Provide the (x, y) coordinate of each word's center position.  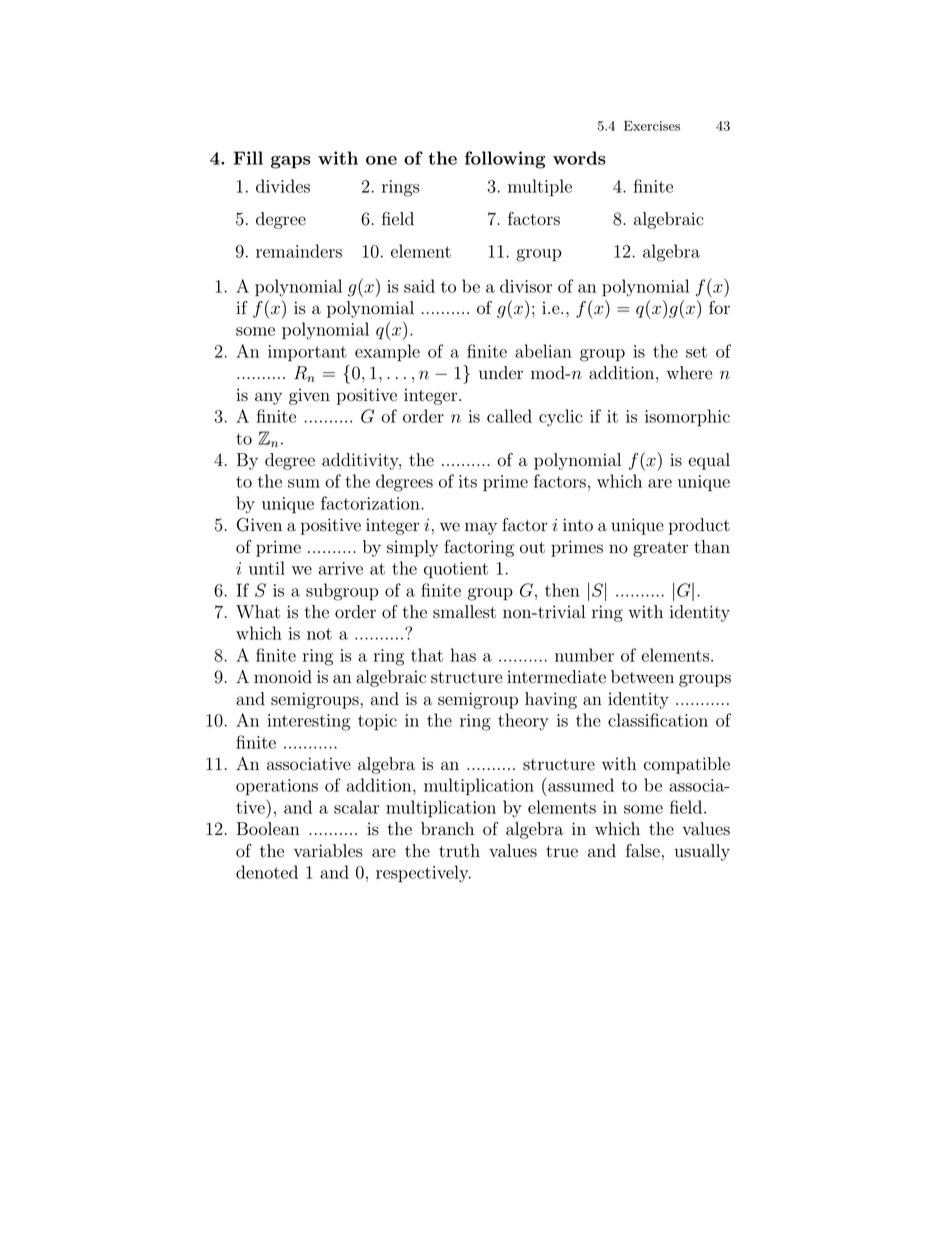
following (505, 160)
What (258, 612)
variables (328, 851)
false (643, 851)
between (642, 677)
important (307, 353)
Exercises (652, 126)
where (689, 373)
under (501, 373)
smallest (464, 612)
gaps (290, 162)
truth (459, 851)
